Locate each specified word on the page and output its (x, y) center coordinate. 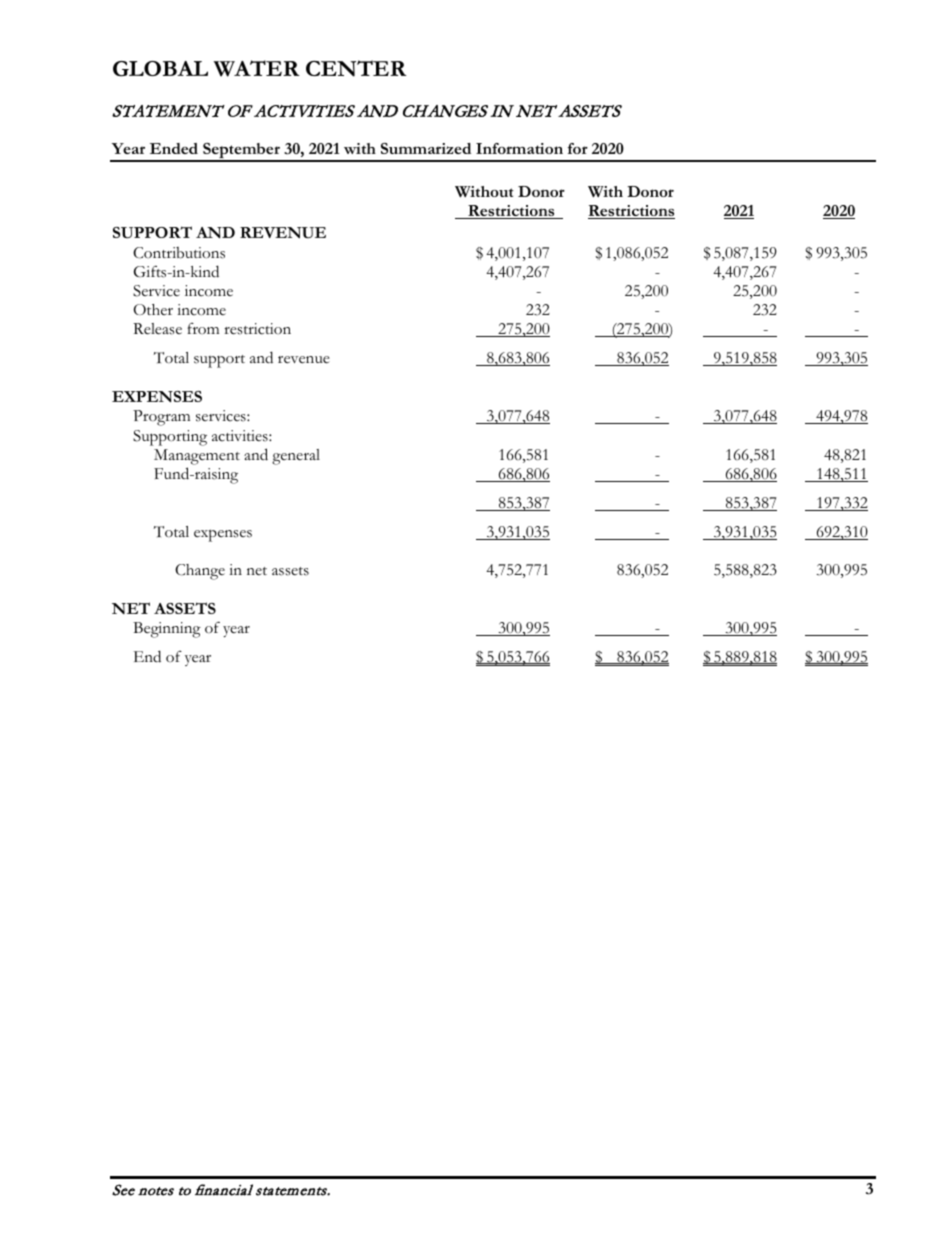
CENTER (356, 68)
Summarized (426, 148)
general (296, 457)
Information (519, 148)
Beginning (167, 630)
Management (197, 457)
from (203, 328)
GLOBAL (160, 68)
